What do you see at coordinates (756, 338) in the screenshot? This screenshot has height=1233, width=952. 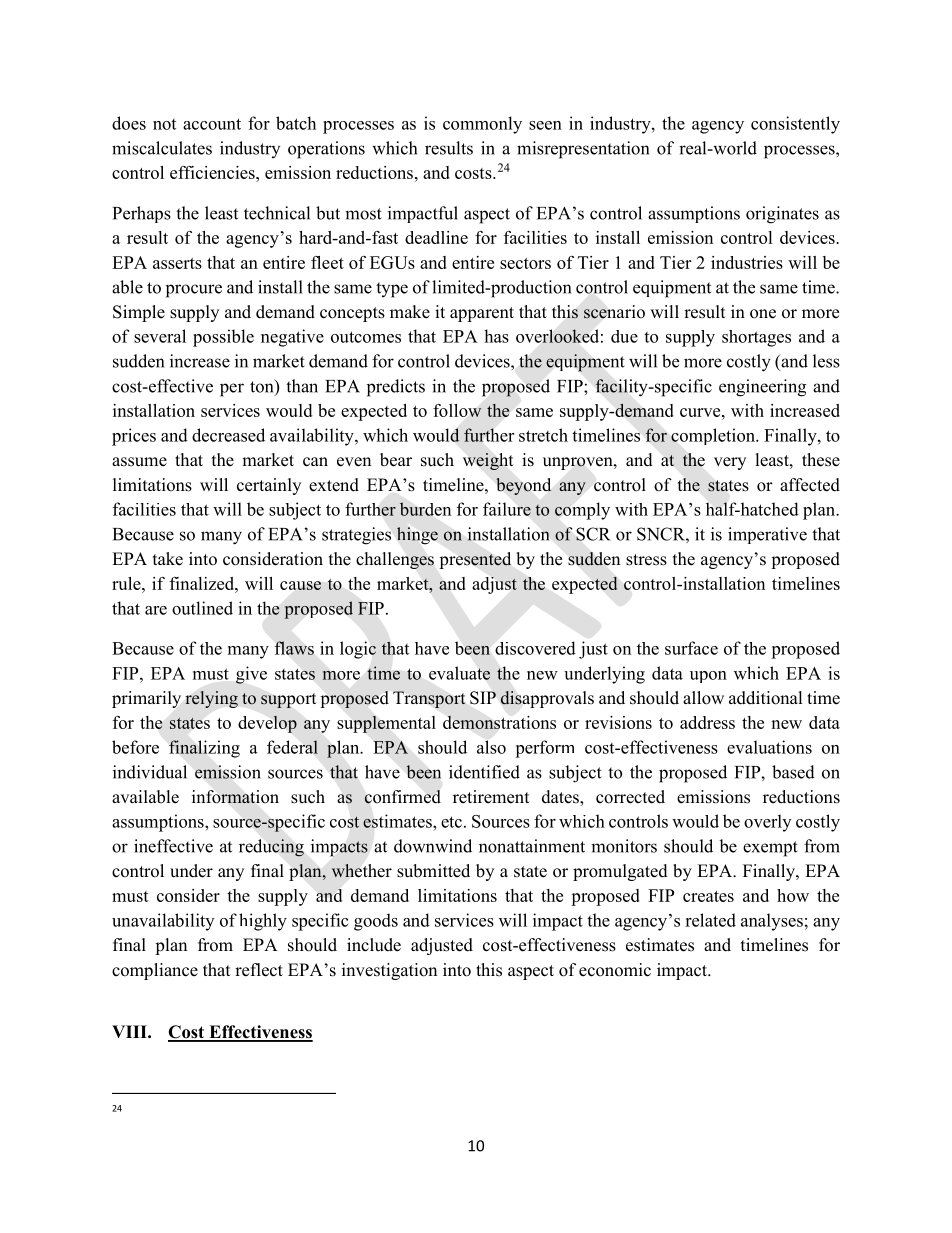 I see `shortages` at bounding box center [756, 338].
